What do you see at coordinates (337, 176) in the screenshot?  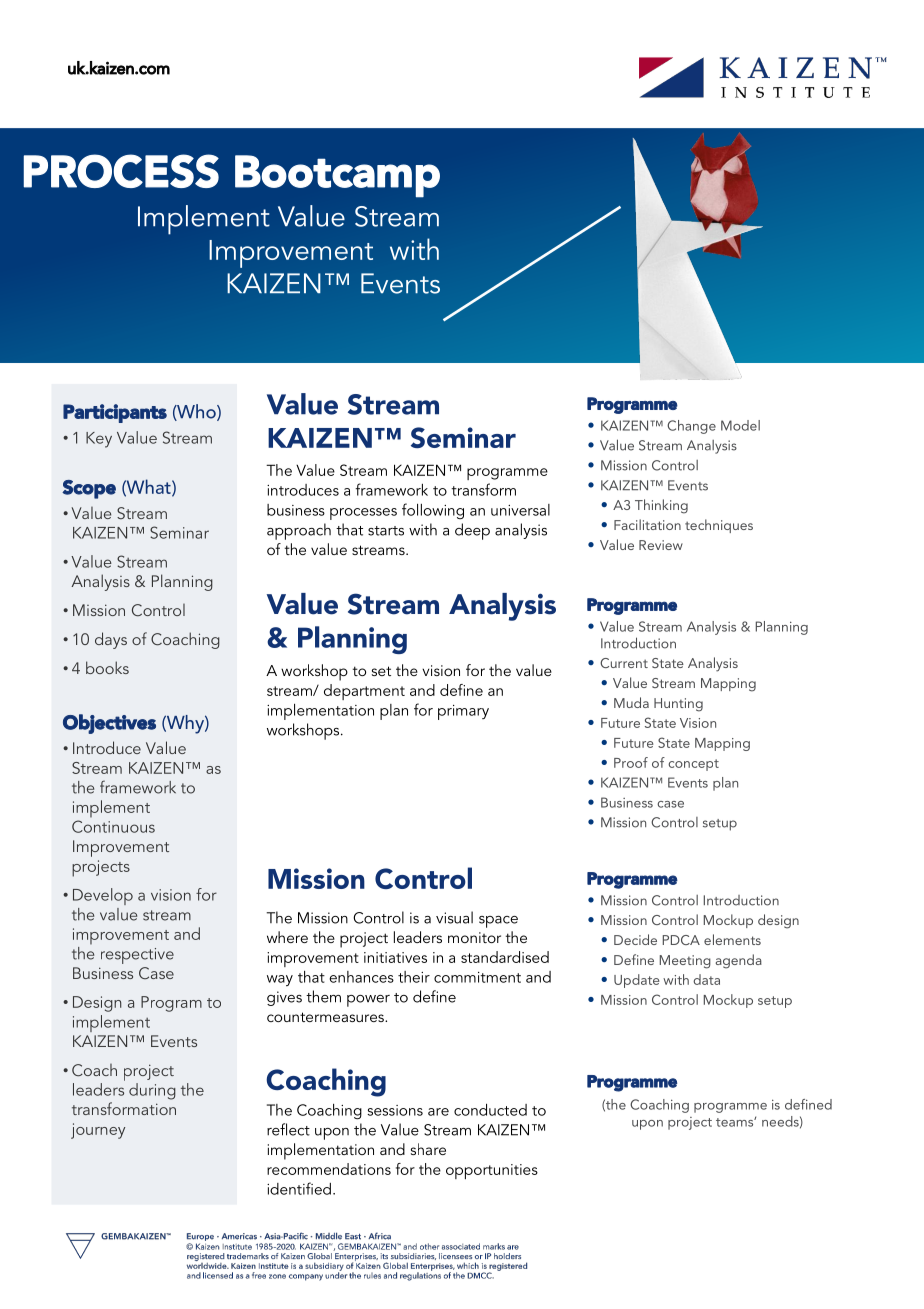 I see `Bootcamp` at bounding box center [337, 176].
